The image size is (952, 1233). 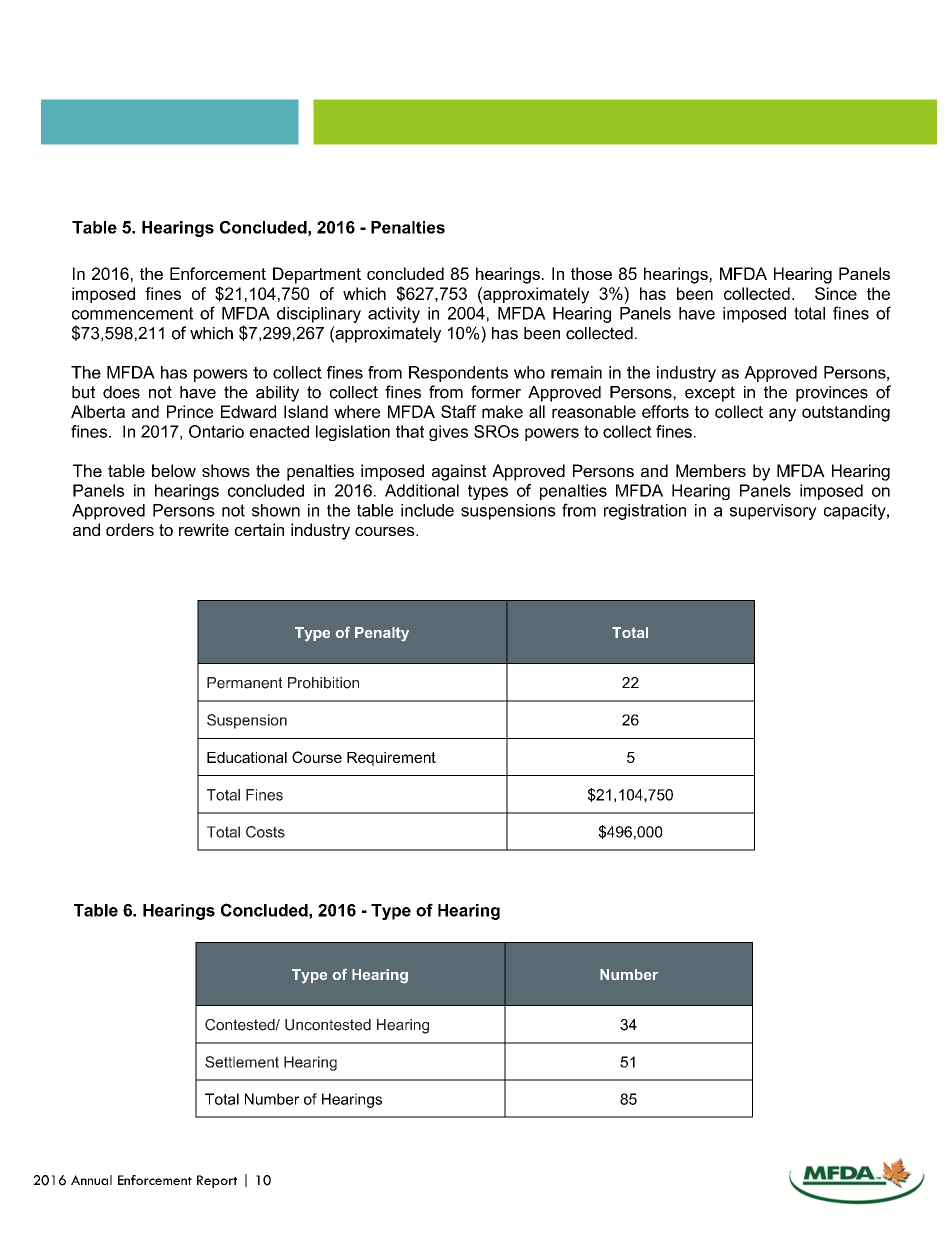 I want to click on Report, so click(x=217, y=1181).
